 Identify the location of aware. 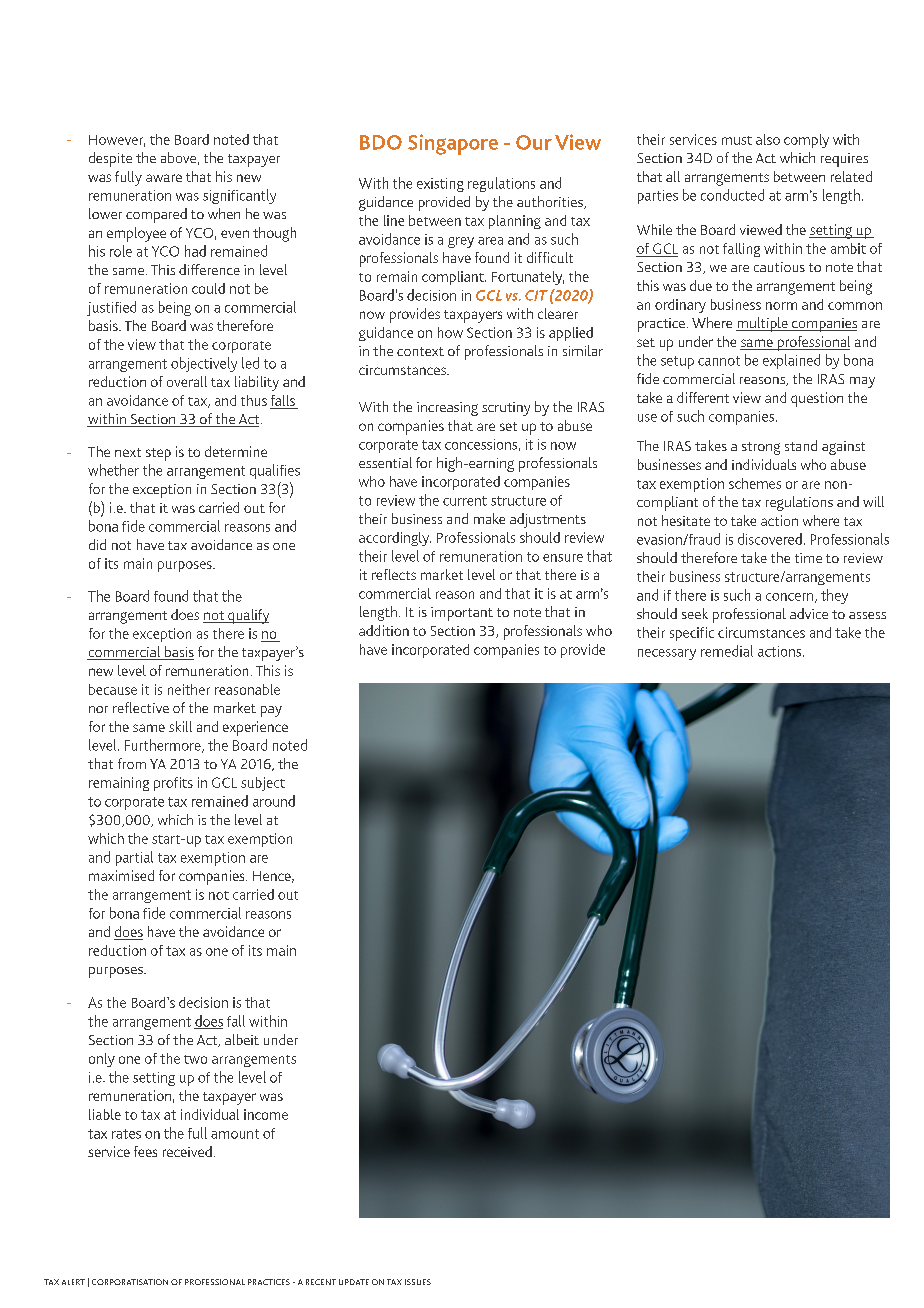
(164, 178).
